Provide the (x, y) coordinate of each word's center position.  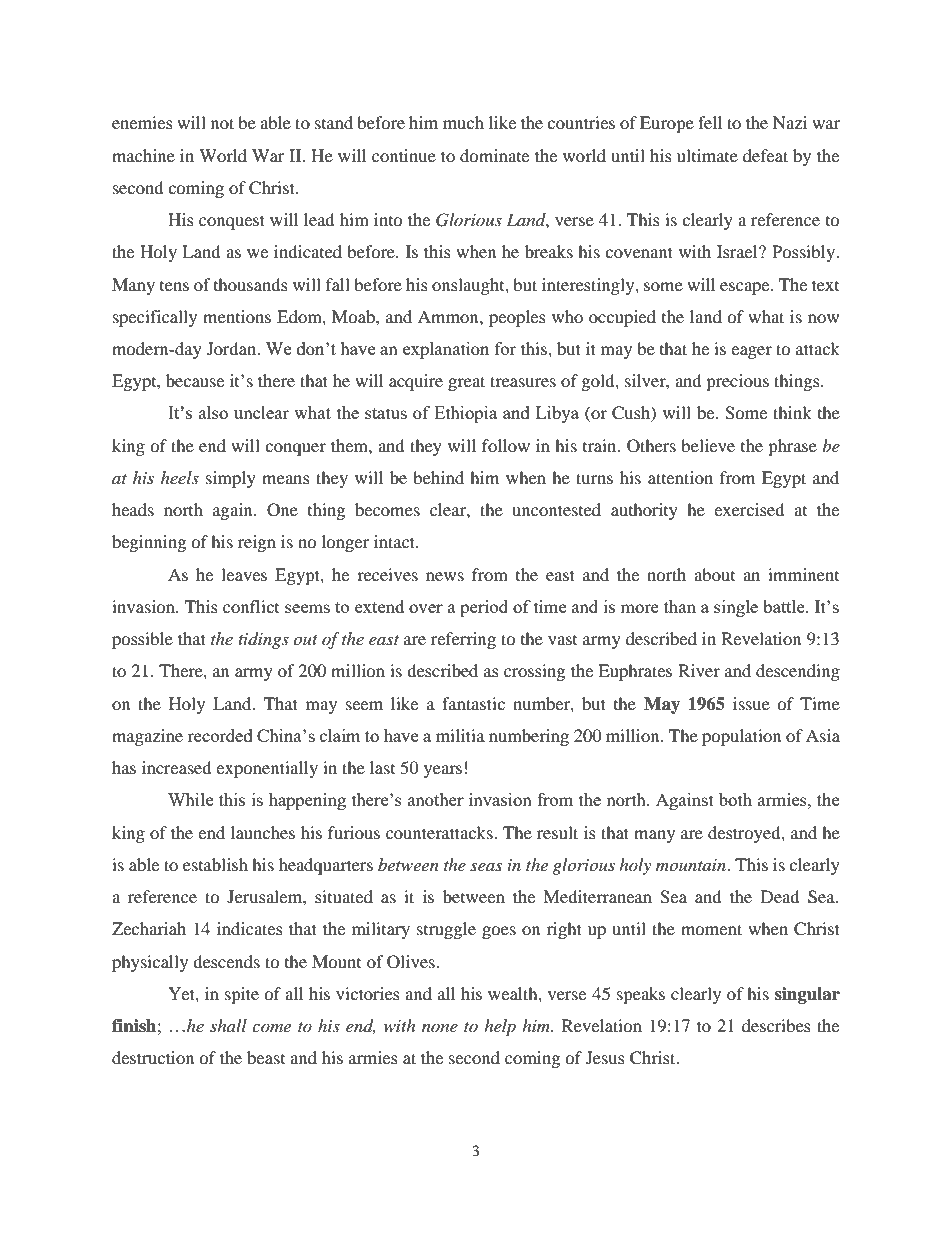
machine (143, 155)
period (484, 608)
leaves (244, 574)
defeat (765, 155)
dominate (494, 155)
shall (228, 1025)
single (736, 608)
